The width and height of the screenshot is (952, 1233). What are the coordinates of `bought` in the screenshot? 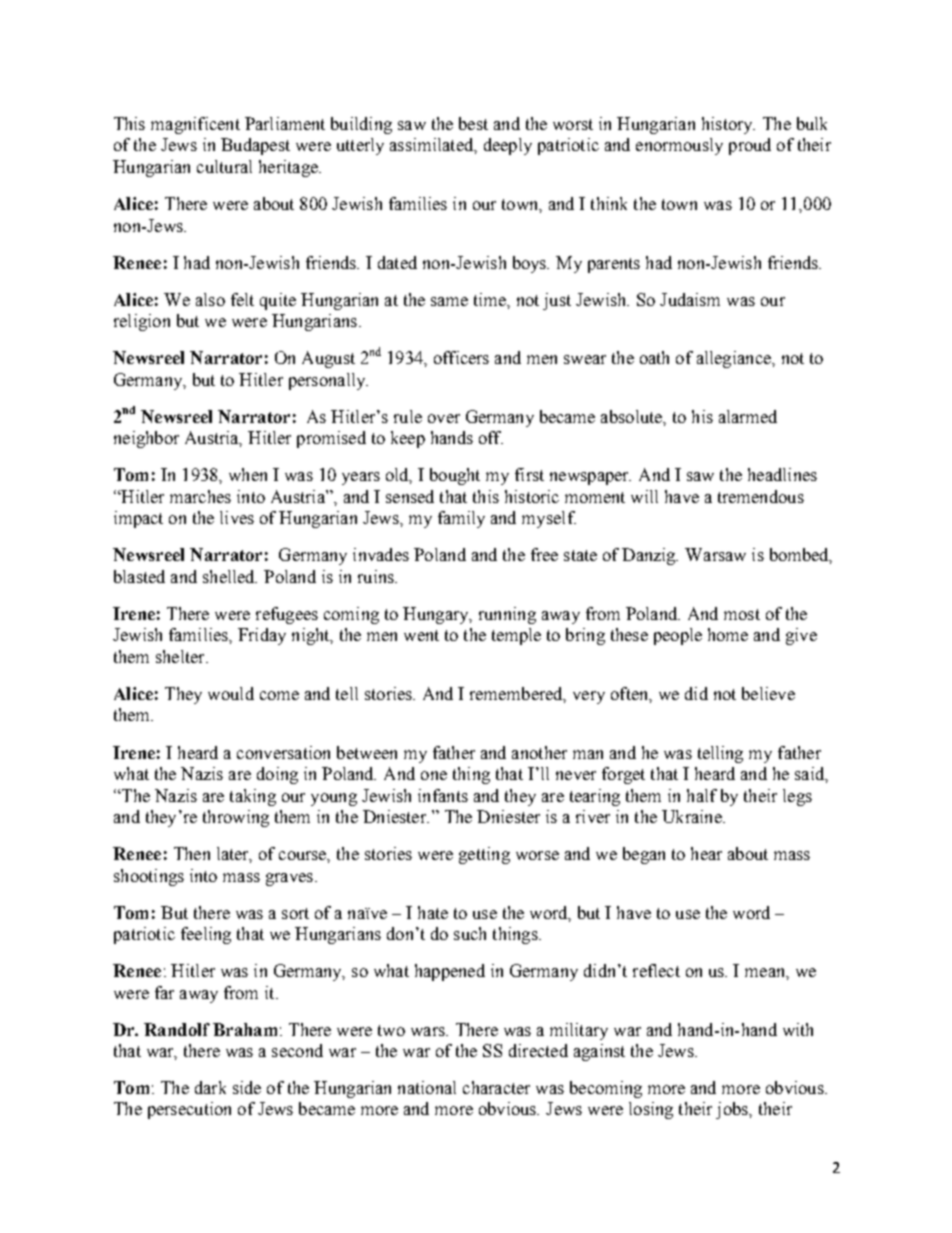 It's located at (455, 476).
